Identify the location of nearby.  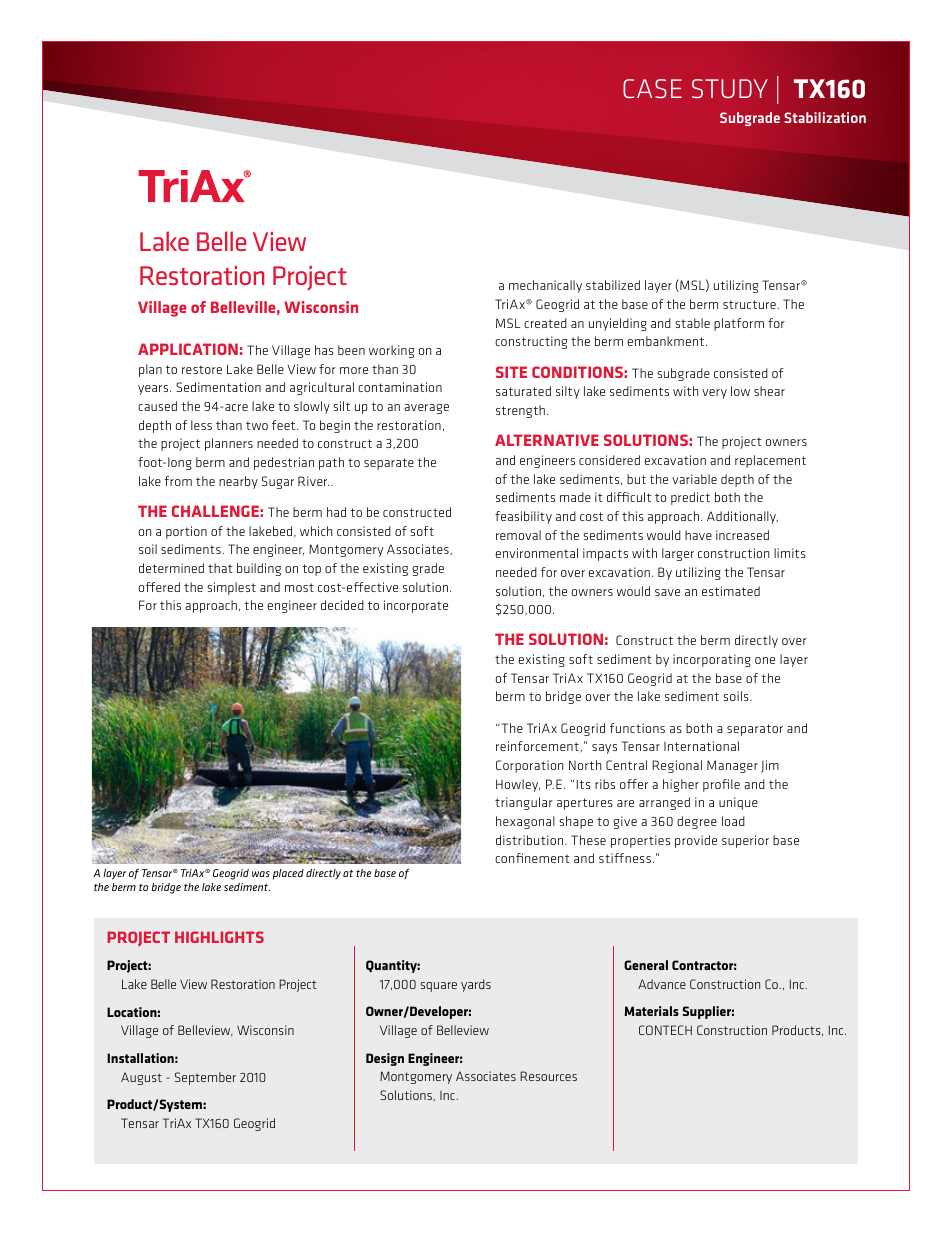
(238, 482).
